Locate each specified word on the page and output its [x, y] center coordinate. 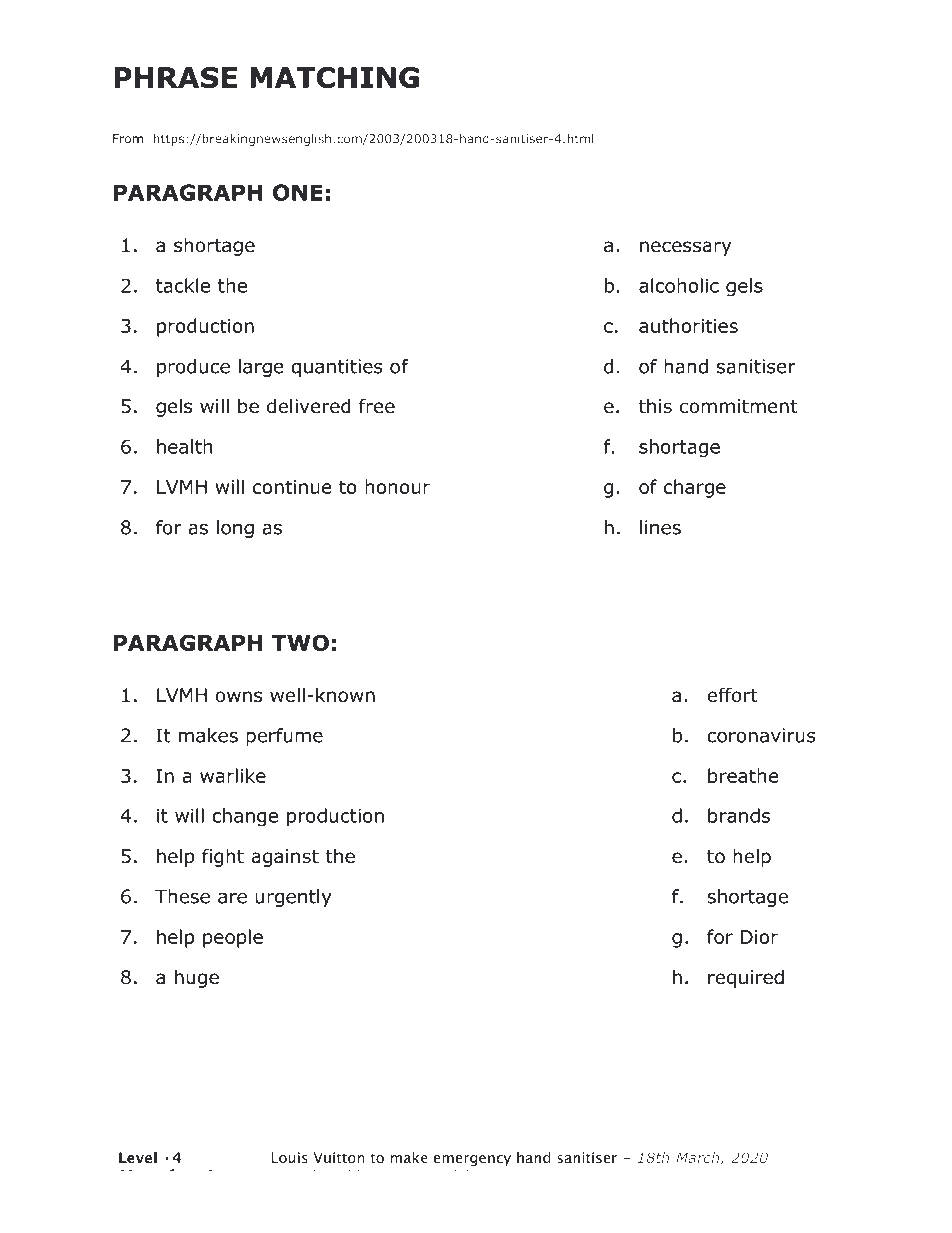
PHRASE [175, 77]
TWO [300, 642]
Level [138, 1157]
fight [223, 857]
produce [193, 368]
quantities [336, 368]
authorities [688, 325]
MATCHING [334, 77]
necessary [686, 248]
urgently [293, 898]
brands [739, 815]
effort [732, 695]
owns [238, 697]
